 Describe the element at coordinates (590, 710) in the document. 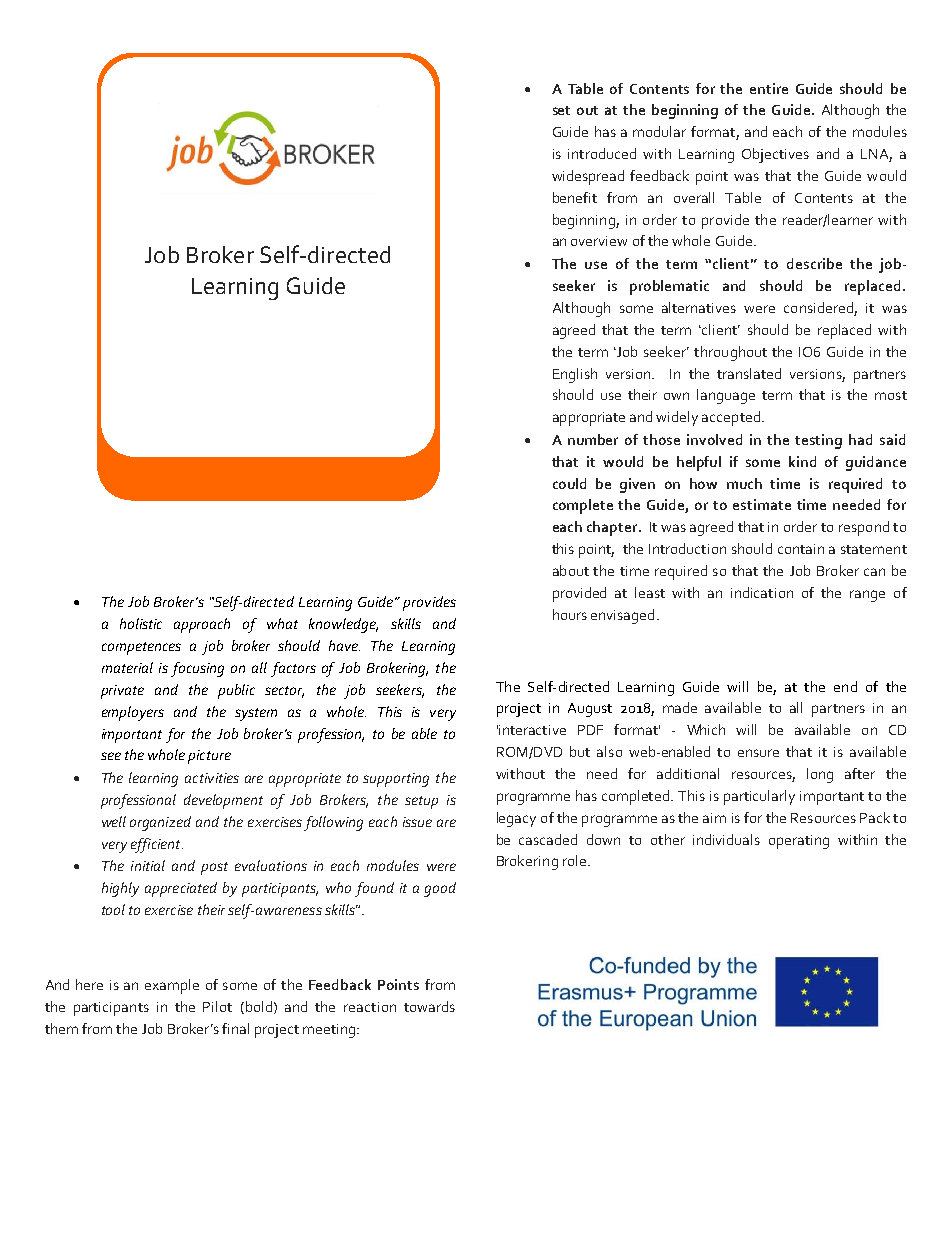

I see `August` at that location.
